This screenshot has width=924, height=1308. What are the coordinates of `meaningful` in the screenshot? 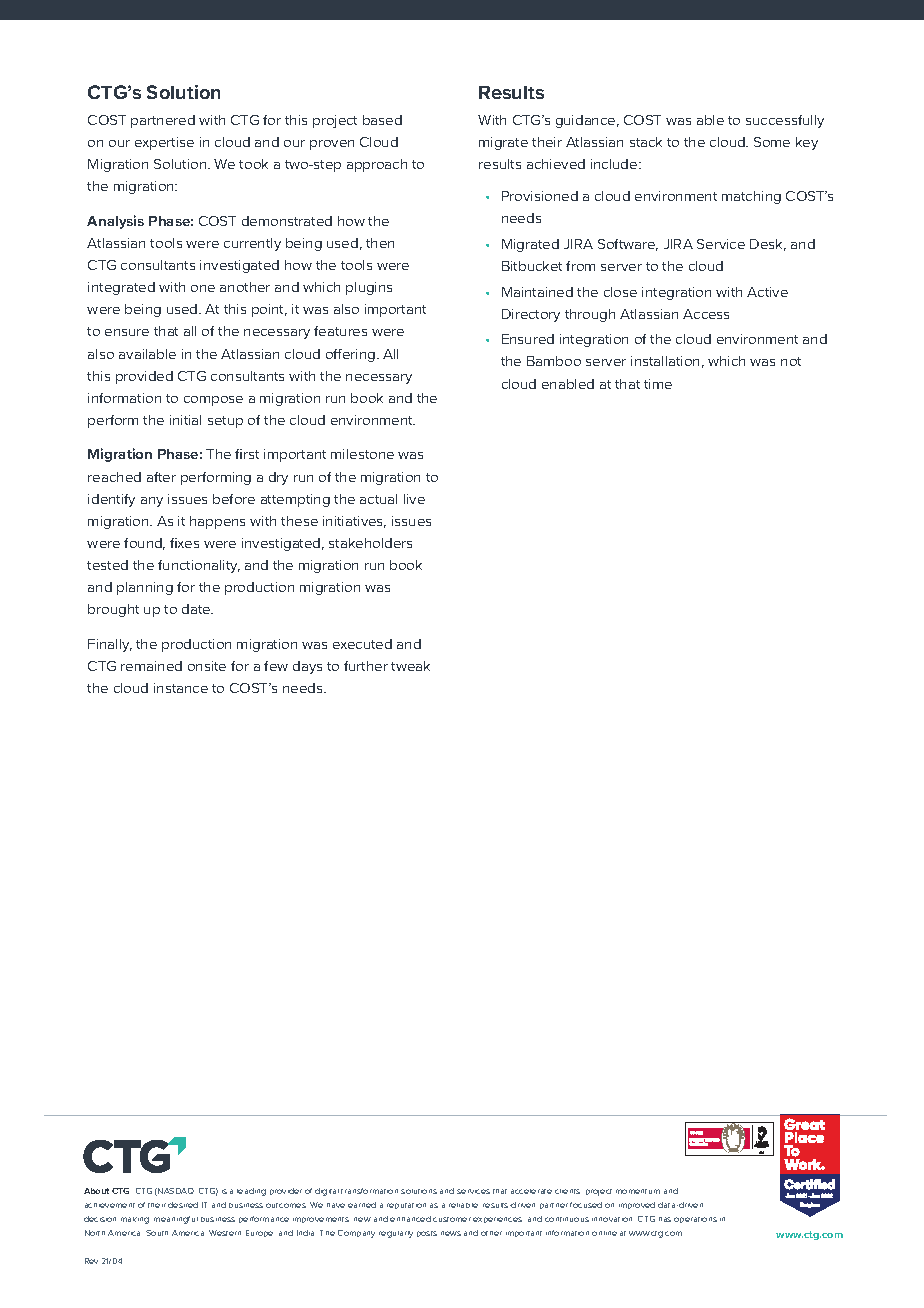 It's located at (176, 1220).
